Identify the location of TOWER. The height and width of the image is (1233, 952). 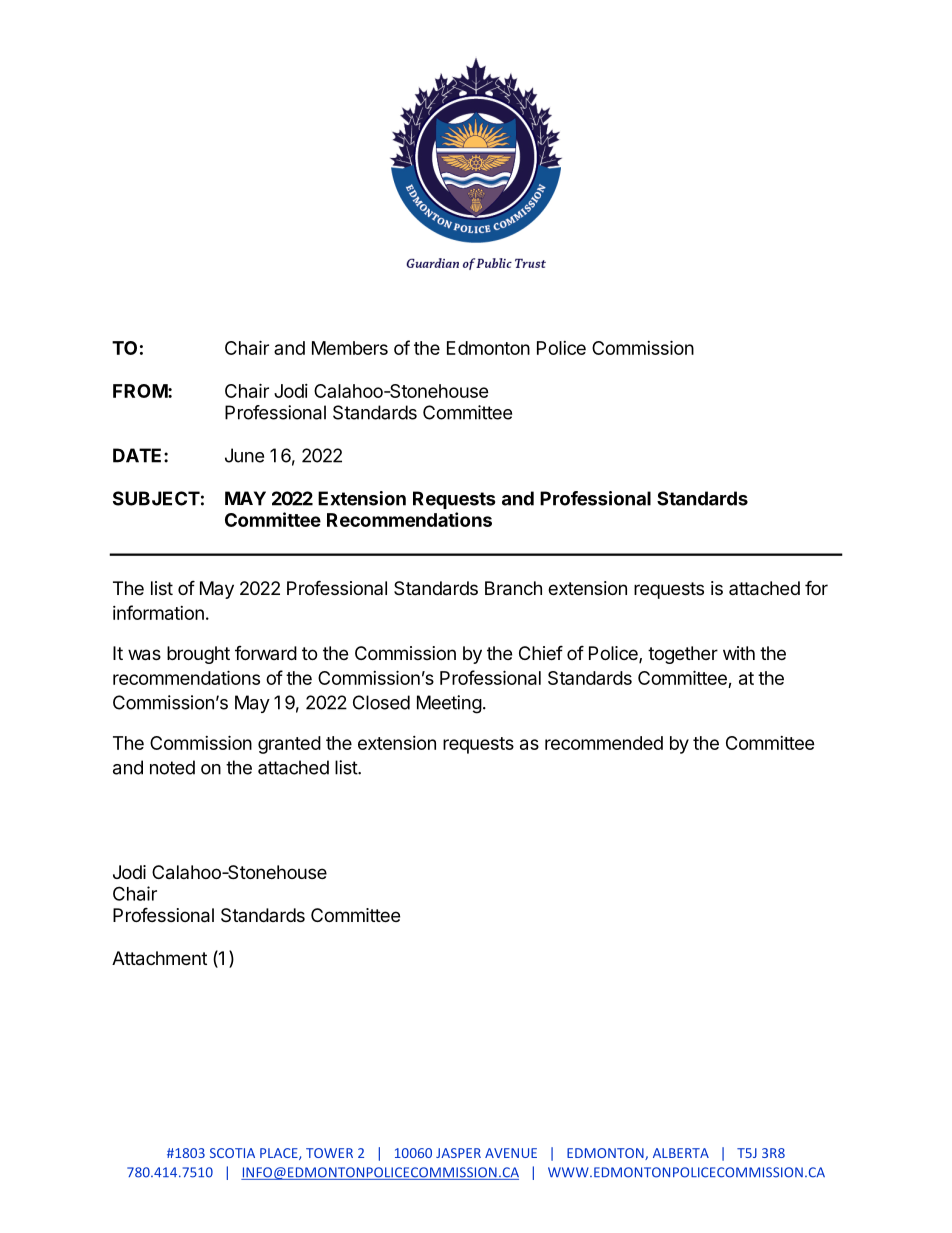
(329, 1153).
